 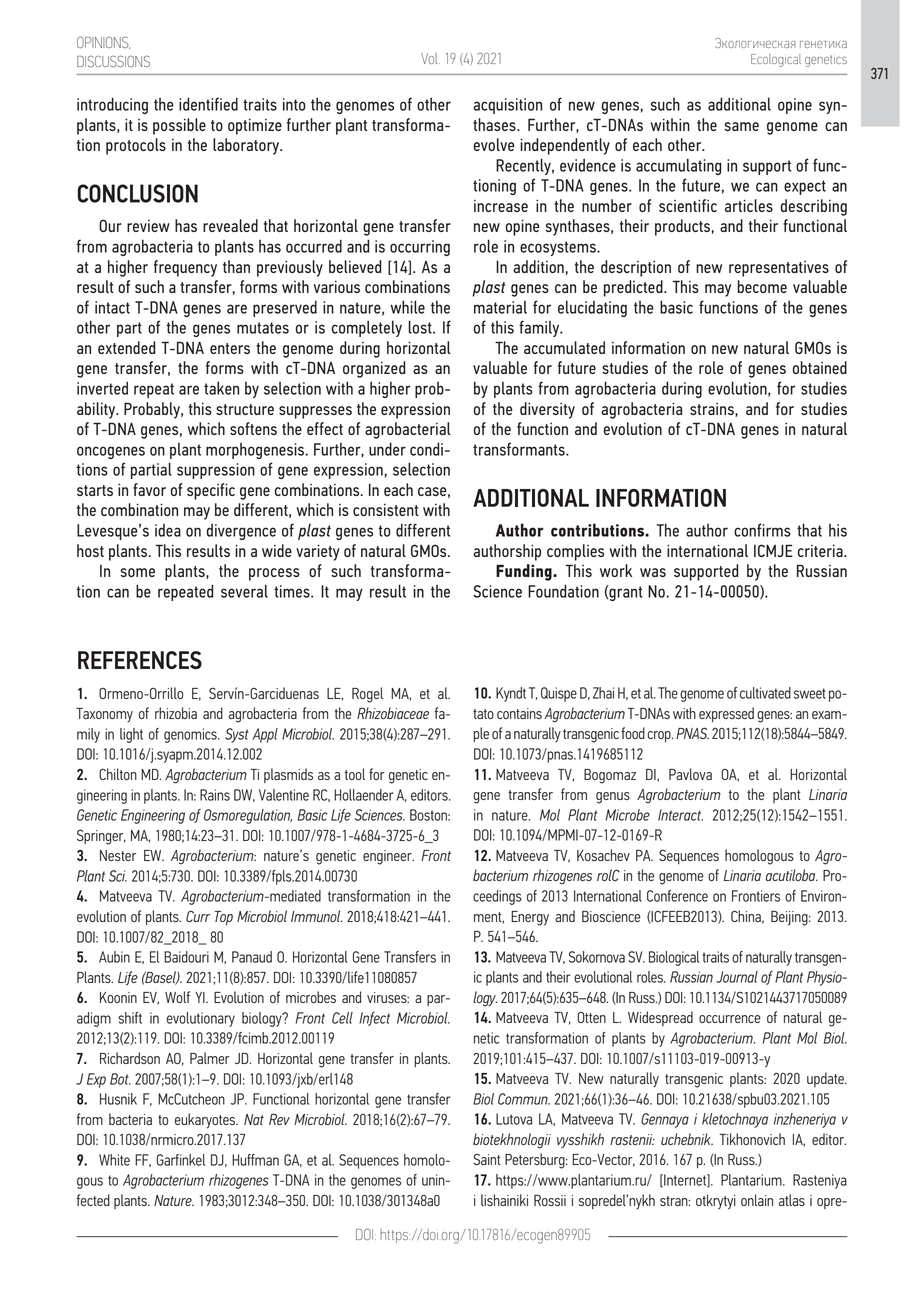 What do you see at coordinates (493, 144) in the page?
I see `evolve` at bounding box center [493, 144].
